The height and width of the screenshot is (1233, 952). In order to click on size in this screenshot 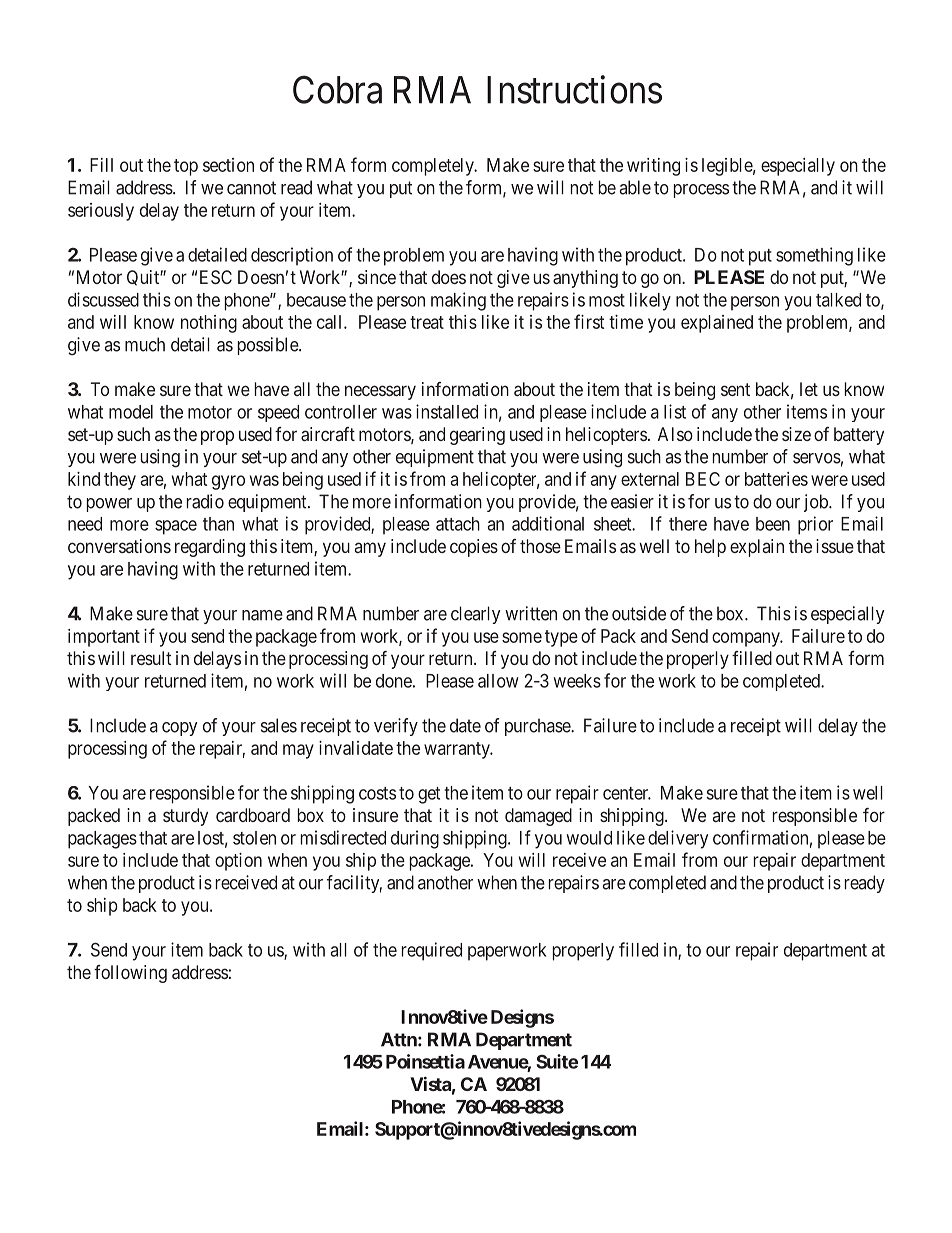, I will do `click(796, 434)`.
